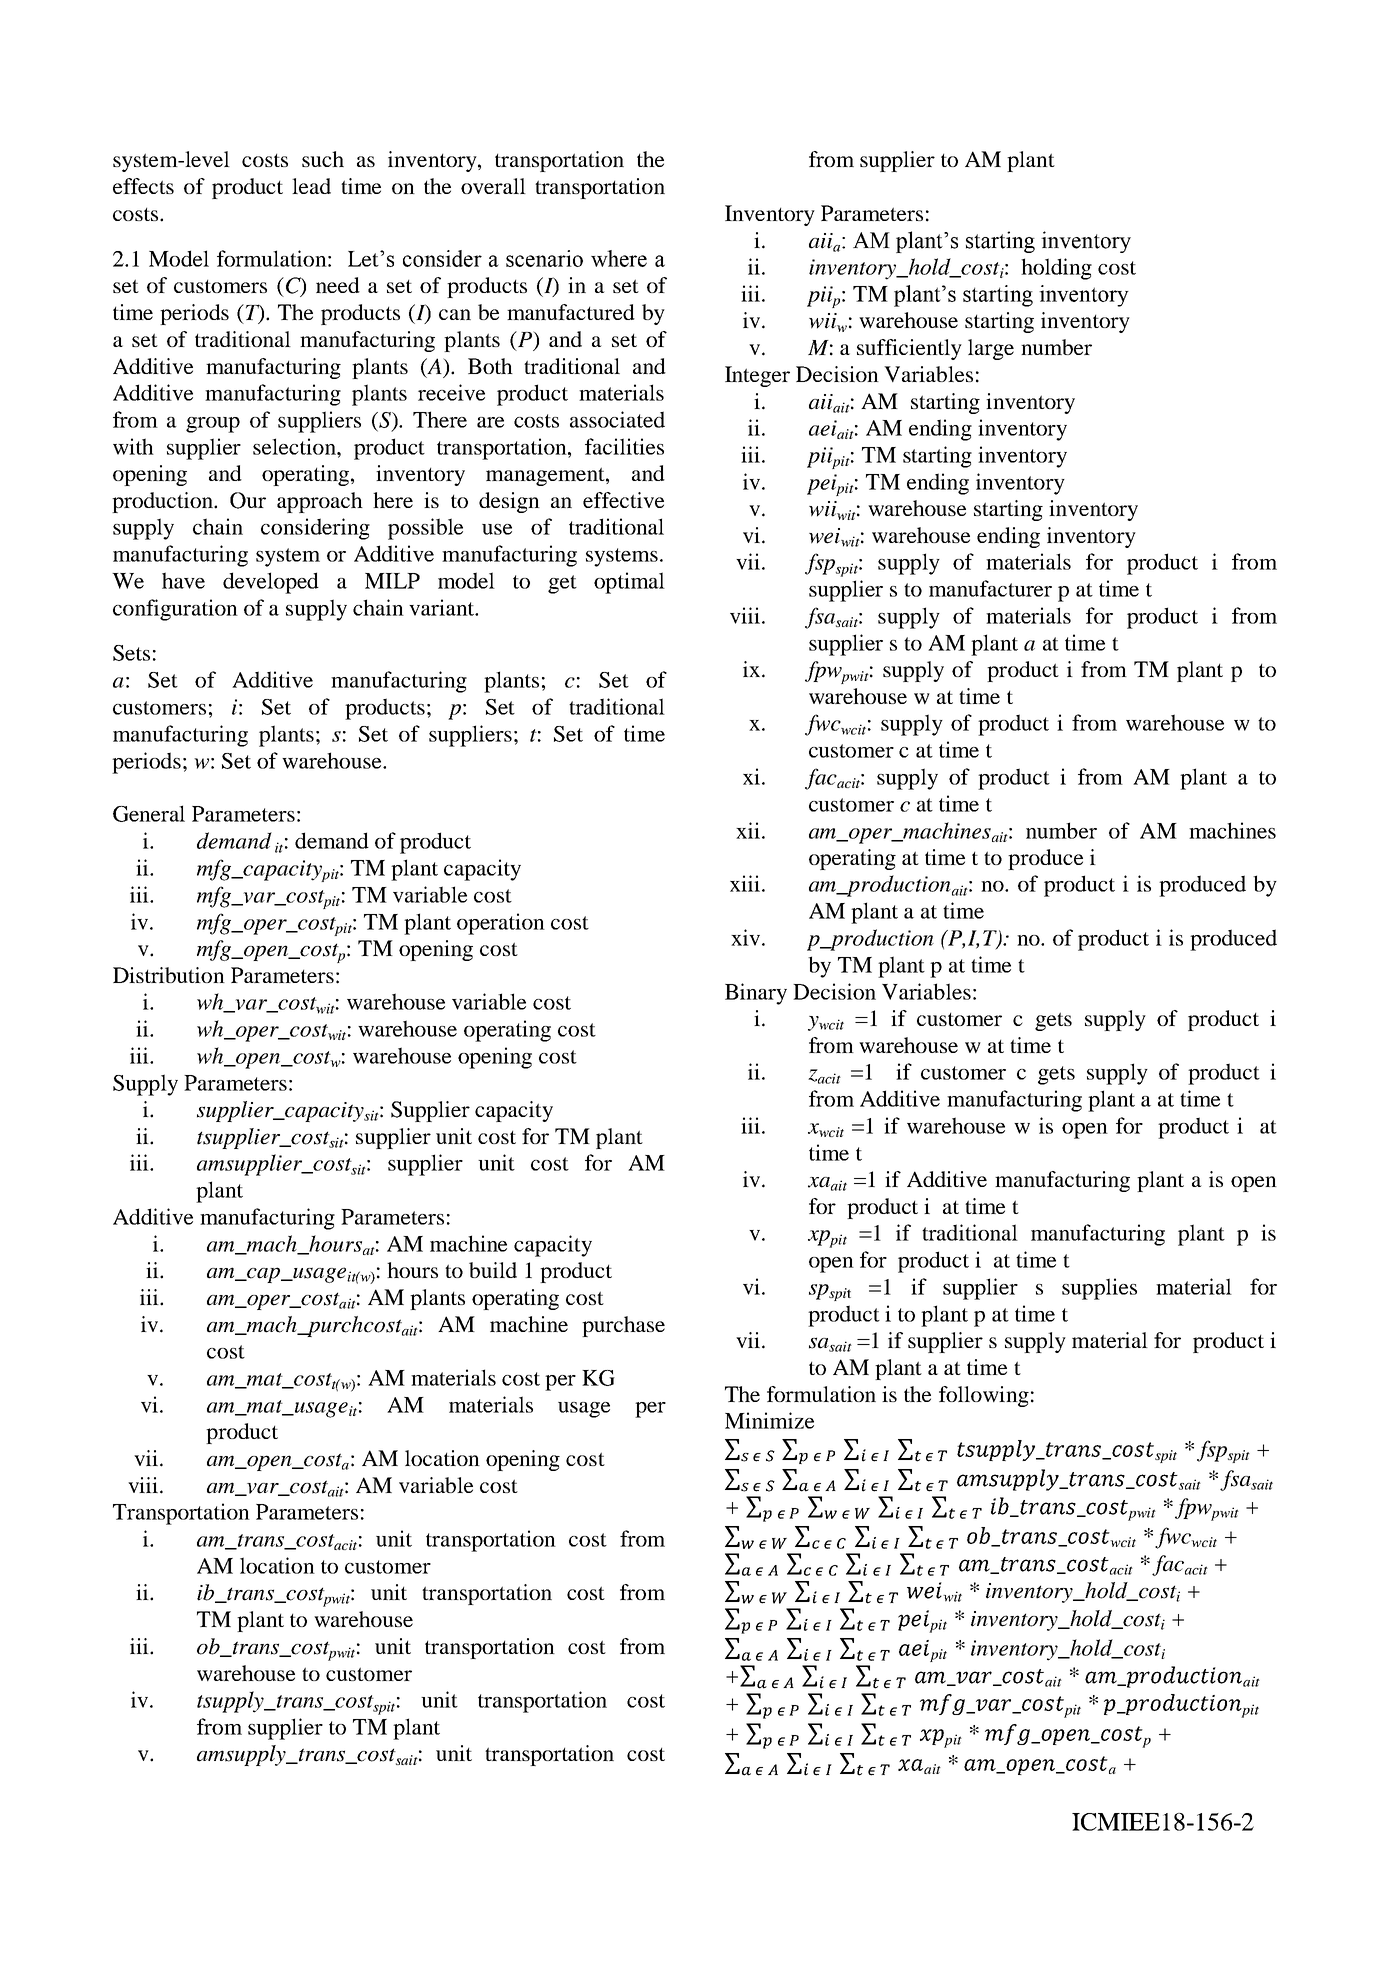  What do you see at coordinates (493, 1270) in the screenshot?
I see `build` at bounding box center [493, 1270].
